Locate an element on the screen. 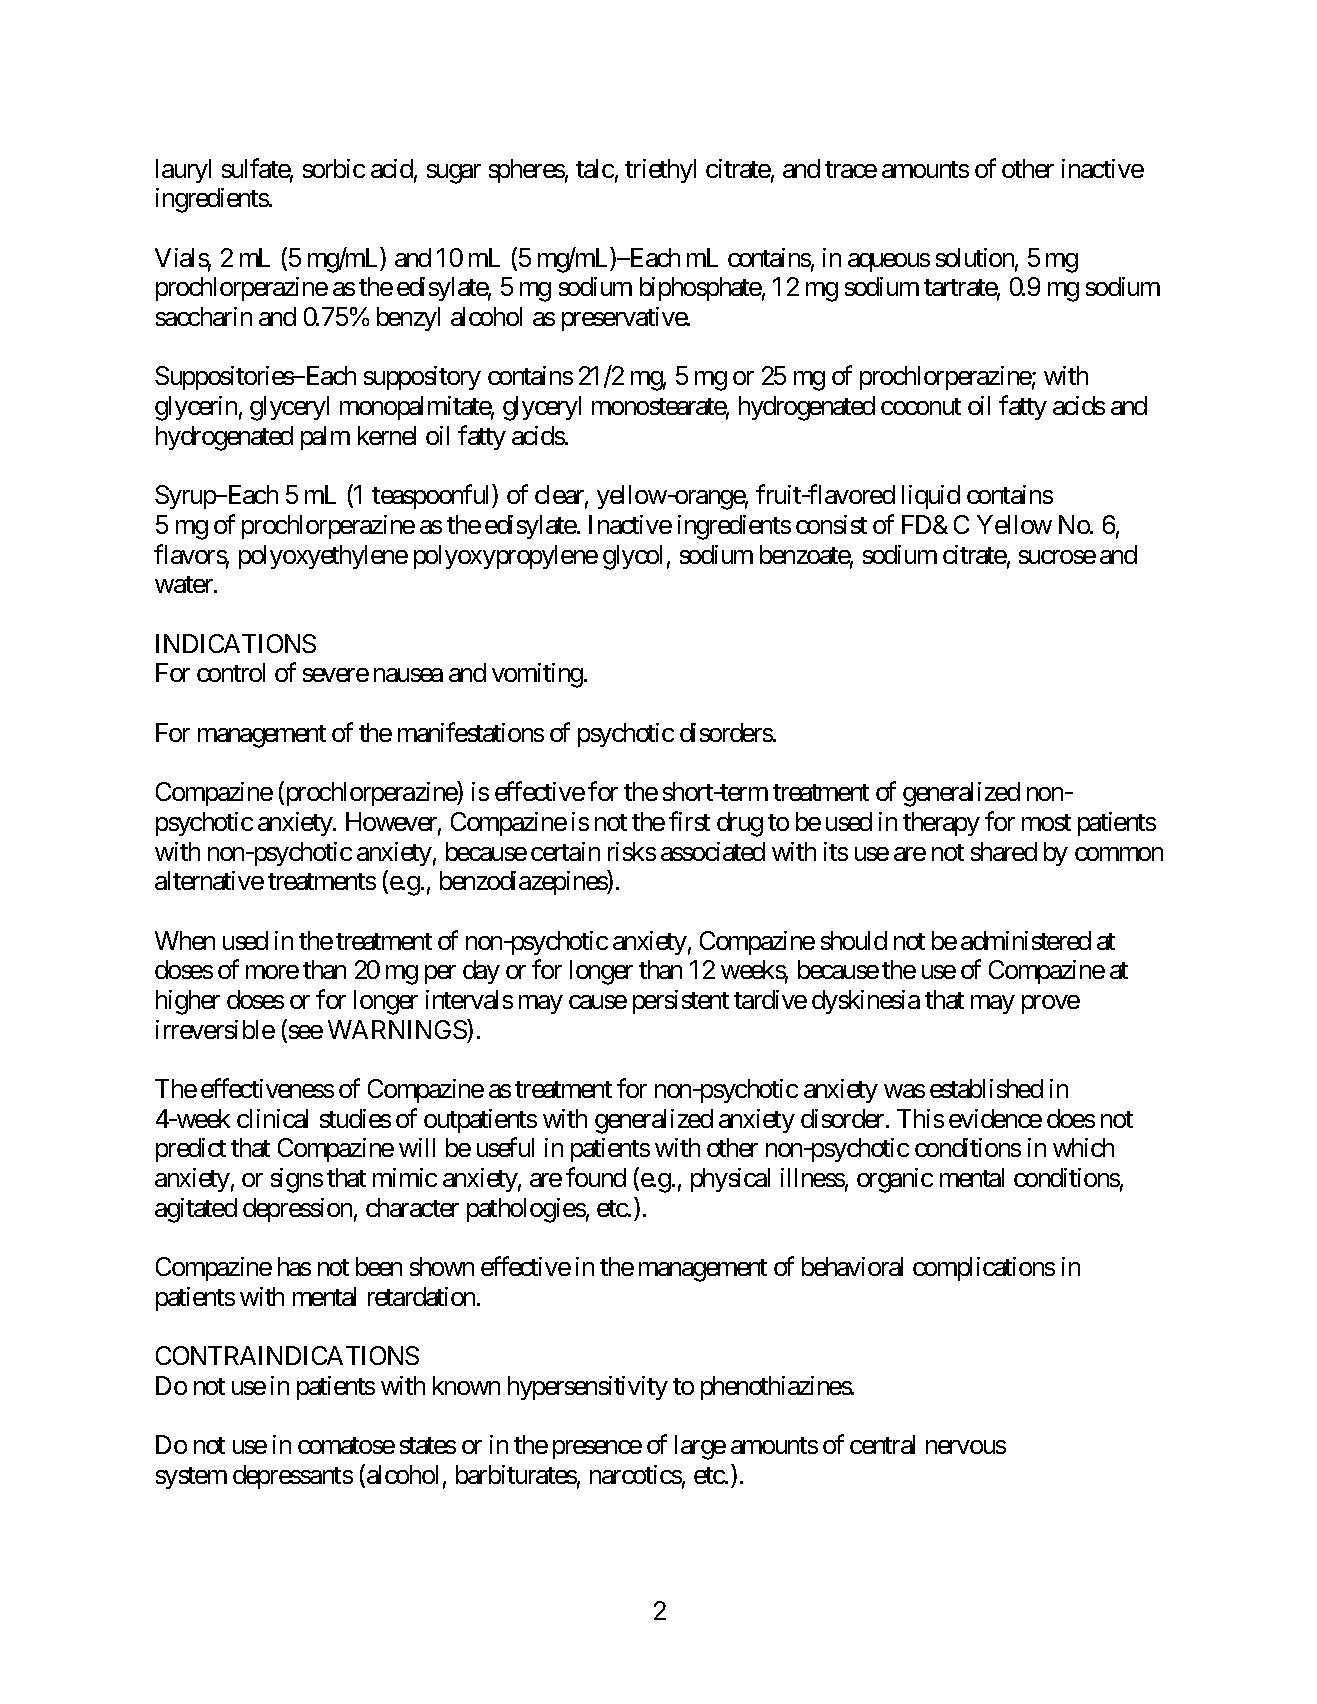 The height and width of the screenshot is (1704, 1317). kernel is located at coordinates (387, 435).
